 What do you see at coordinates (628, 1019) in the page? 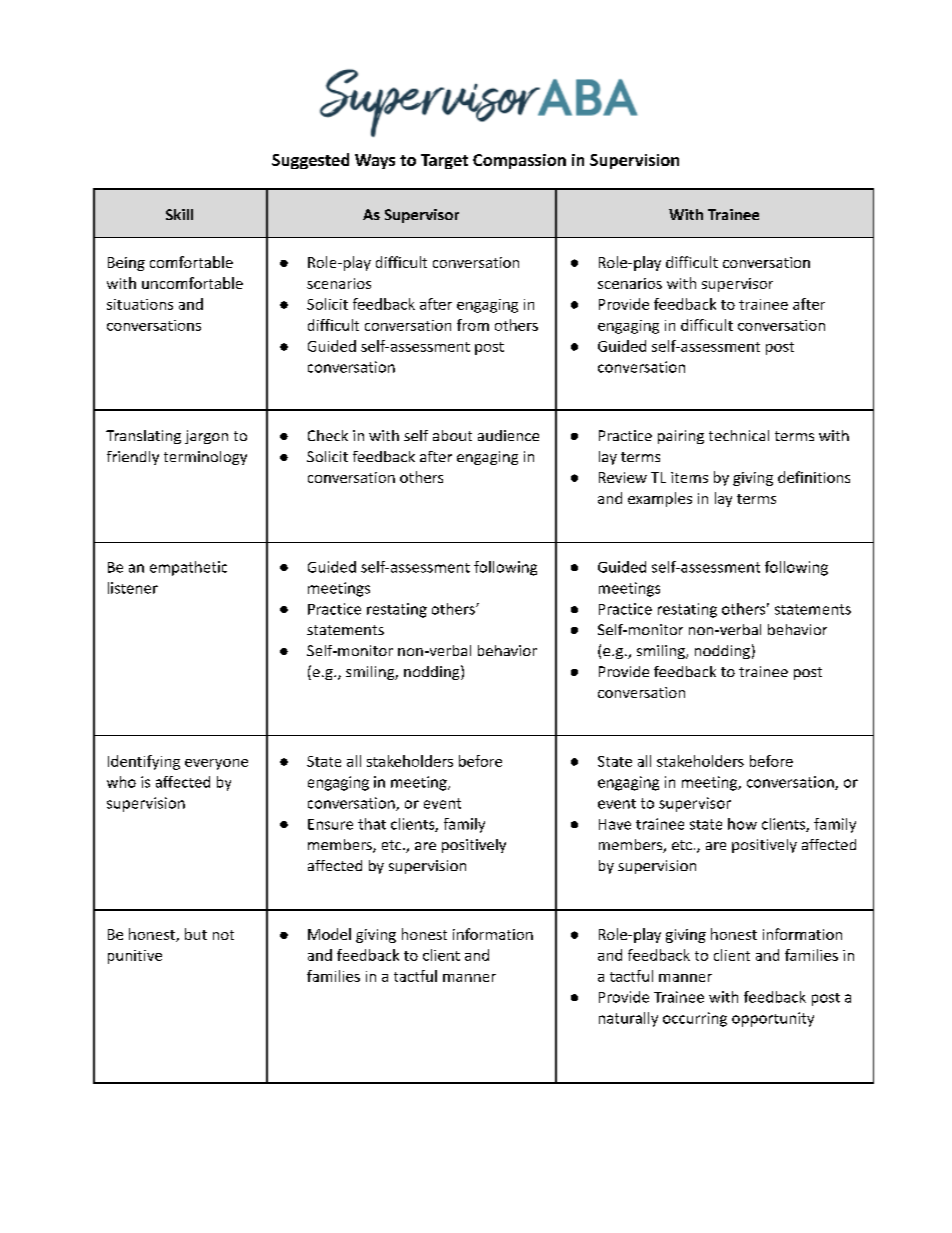
I see `naturally` at bounding box center [628, 1019].
